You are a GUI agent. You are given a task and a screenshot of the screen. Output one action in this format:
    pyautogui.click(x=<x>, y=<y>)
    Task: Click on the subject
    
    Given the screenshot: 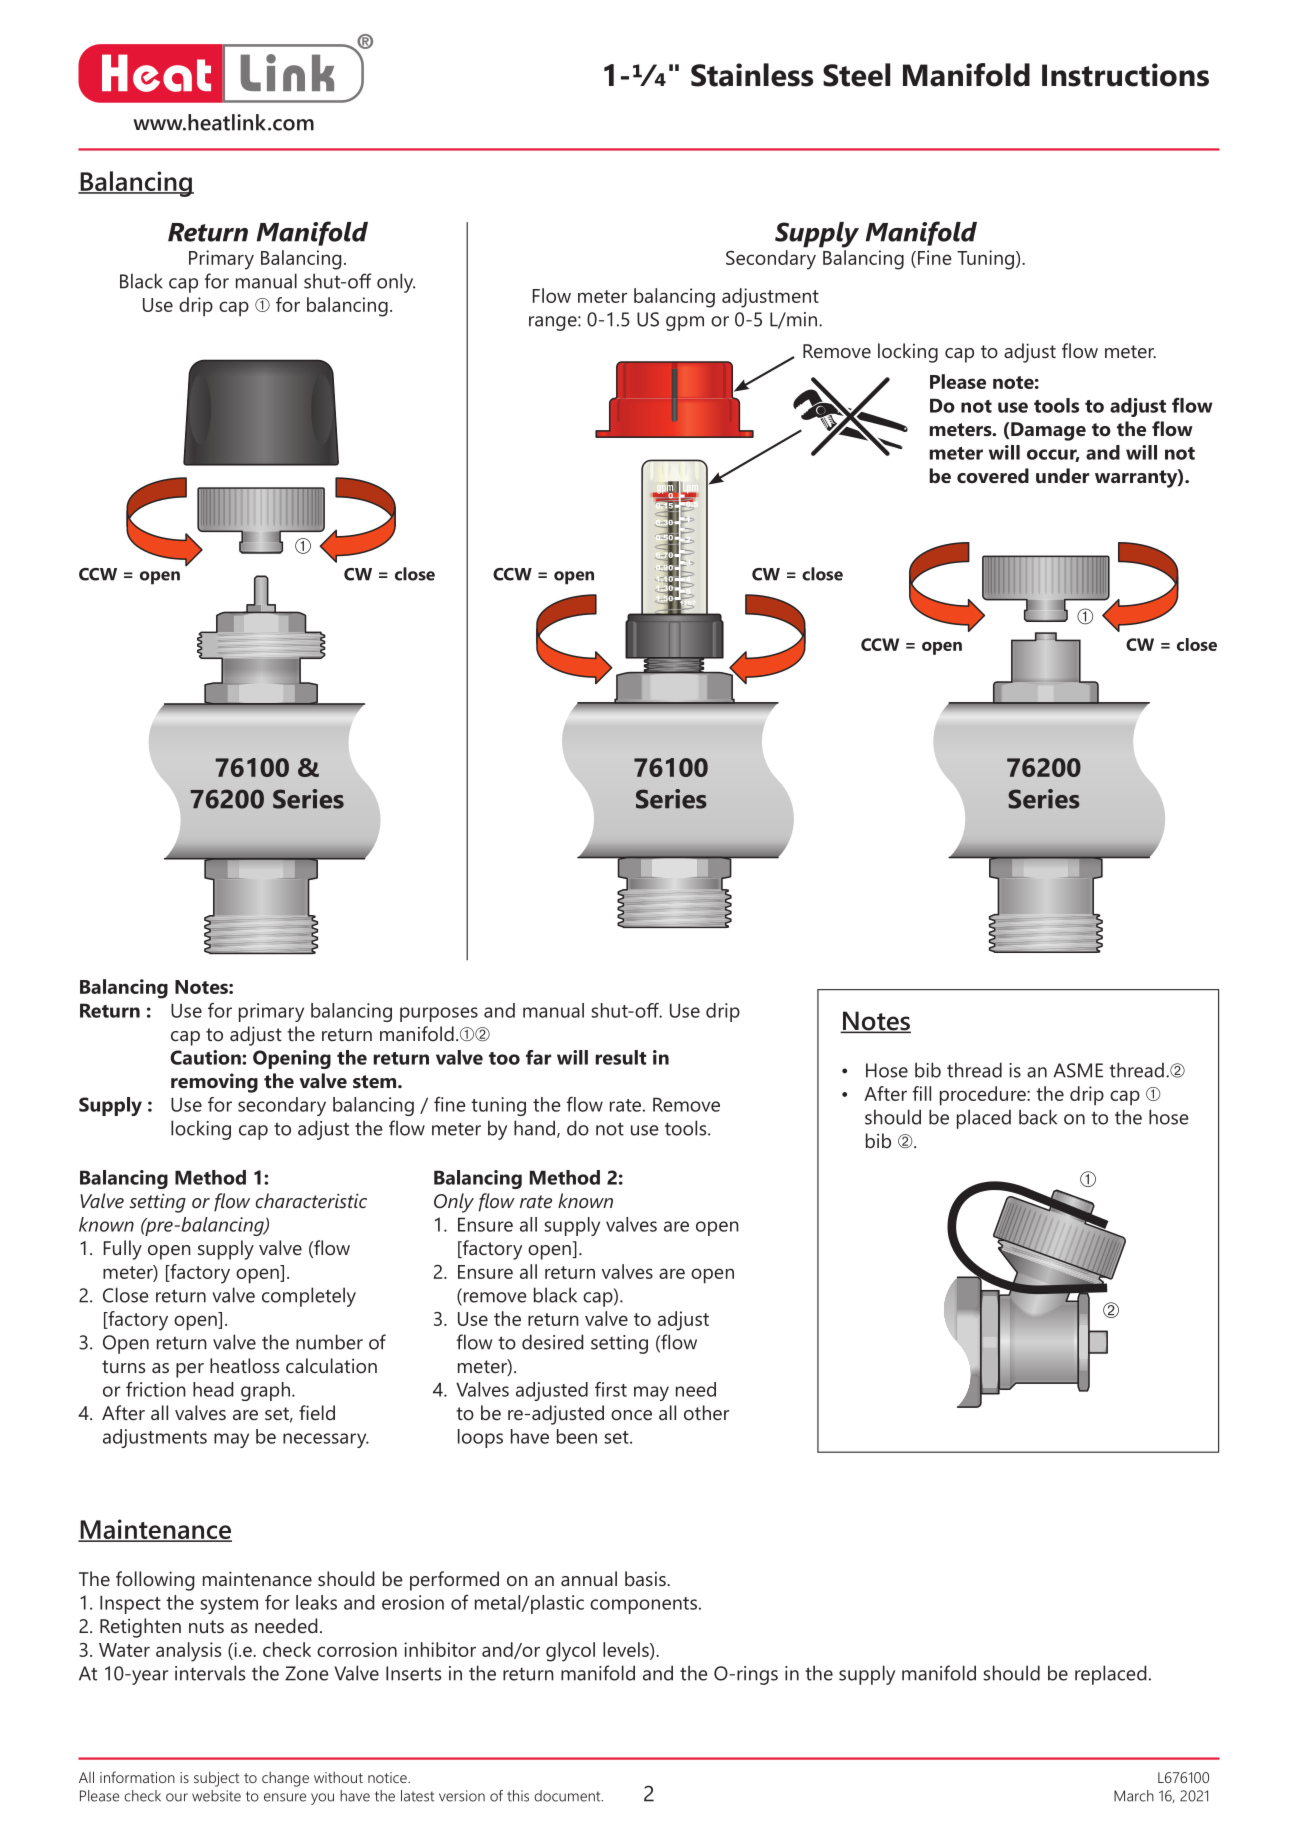 What is the action you would take?
    pyautogui.click(x=216, y=1779)
